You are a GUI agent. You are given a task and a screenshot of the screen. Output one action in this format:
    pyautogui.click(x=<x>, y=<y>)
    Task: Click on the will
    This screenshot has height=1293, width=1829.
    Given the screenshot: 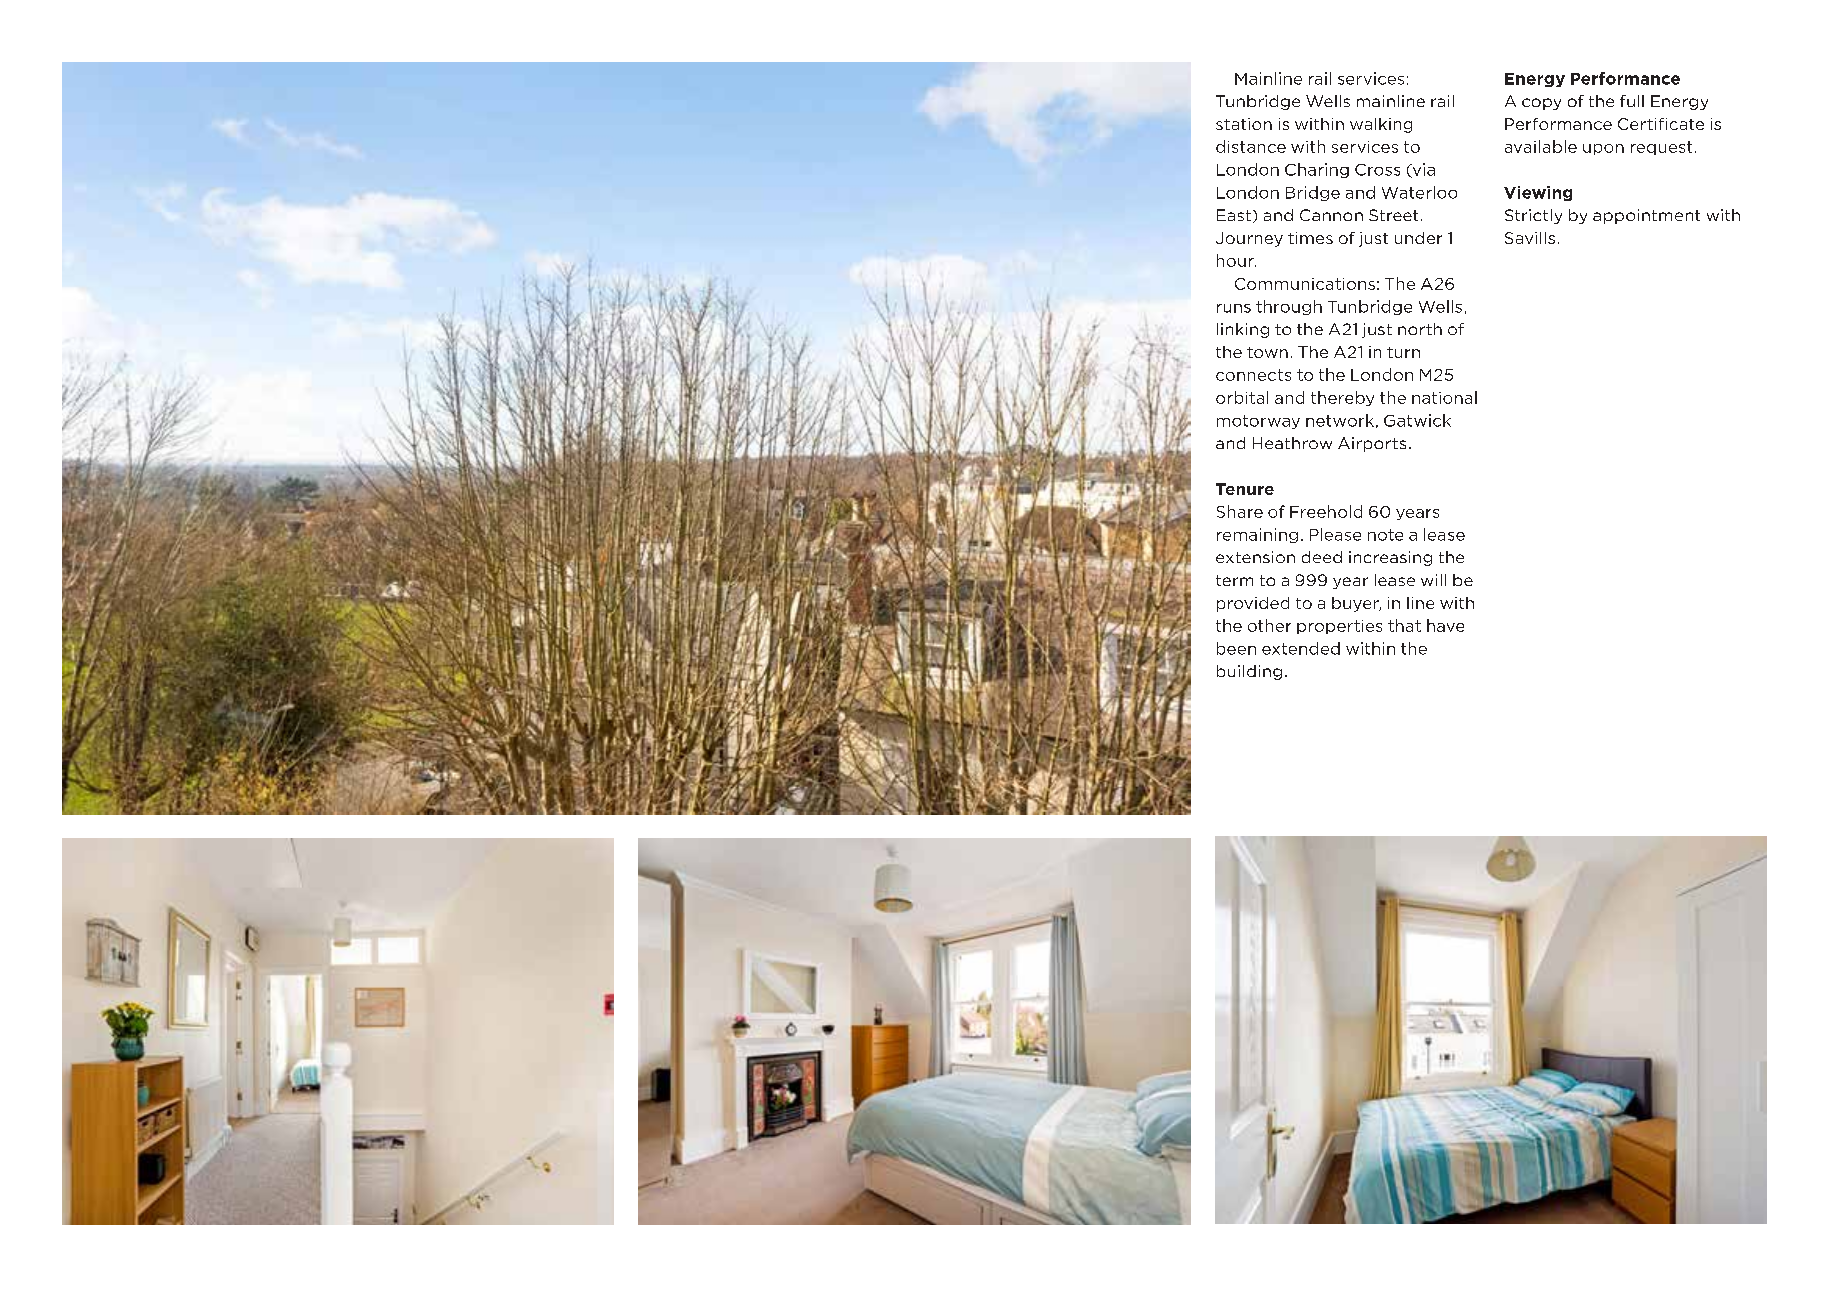 What is the action you would take?
    pyautogui.click(x=1433, y=580)
